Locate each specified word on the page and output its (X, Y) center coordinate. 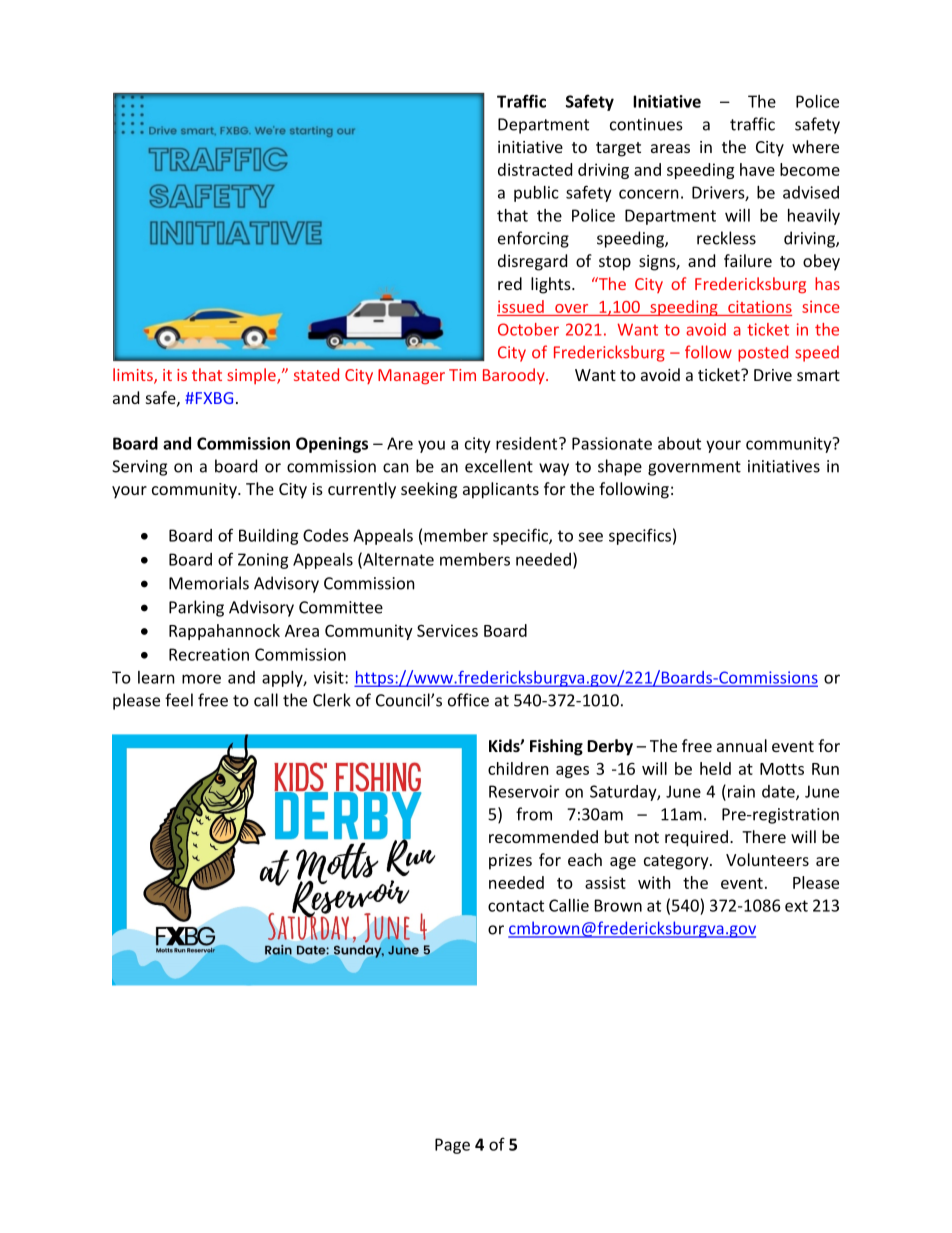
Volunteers (767, 859)
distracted (535, 169)
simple (252, 376)
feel (179, 700)
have (757, 169)
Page (452, 1146)
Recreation (209, 654)
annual (742, 745)
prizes (510, 862)
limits (134, 376)
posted (763, 353)
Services (447, 630)
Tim (462, 375)
